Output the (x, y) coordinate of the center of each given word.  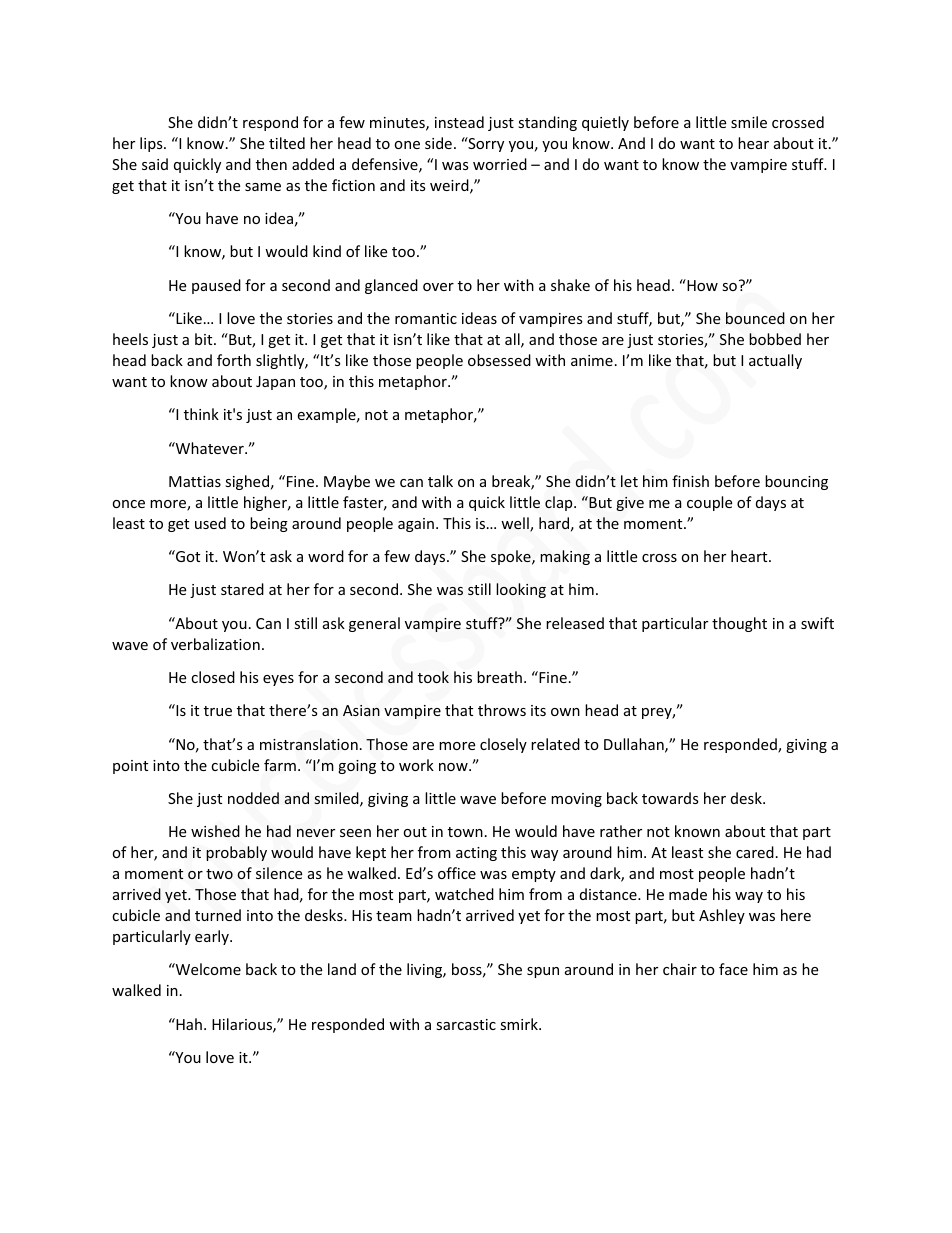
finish (690, 481)
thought (739, 624)
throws (502, 710)
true (218, 711)
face (733, 969)
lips (152, 144)
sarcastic (466, 1024)
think (201, 414)
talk (440, 481)
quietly (605, 123)
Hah (188, 1024)
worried (500, 164)
